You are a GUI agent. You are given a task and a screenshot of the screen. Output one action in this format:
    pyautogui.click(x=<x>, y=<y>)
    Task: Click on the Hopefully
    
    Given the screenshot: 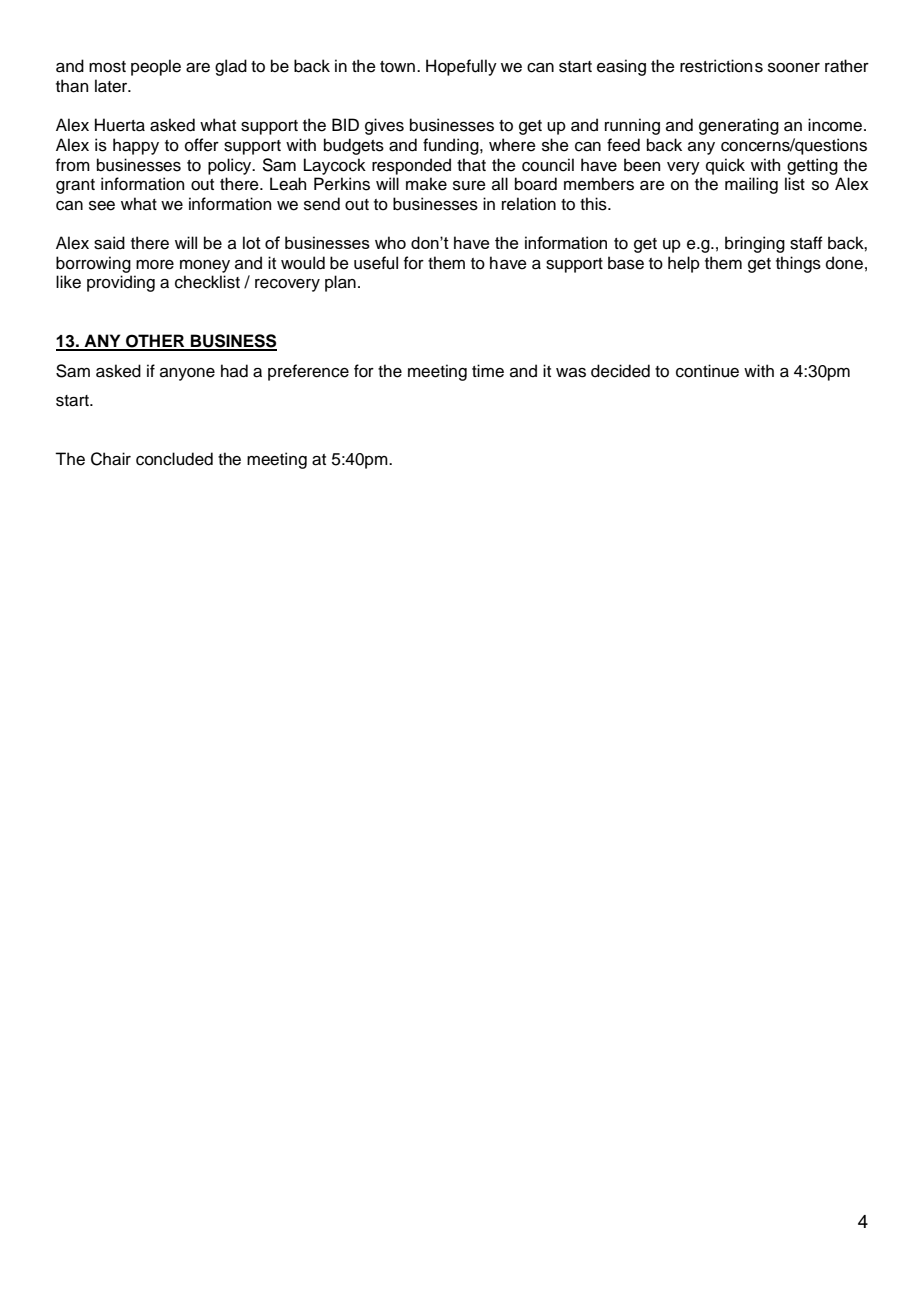 What is the action you would take?
    pyautogui.click(x=461, y=67)
